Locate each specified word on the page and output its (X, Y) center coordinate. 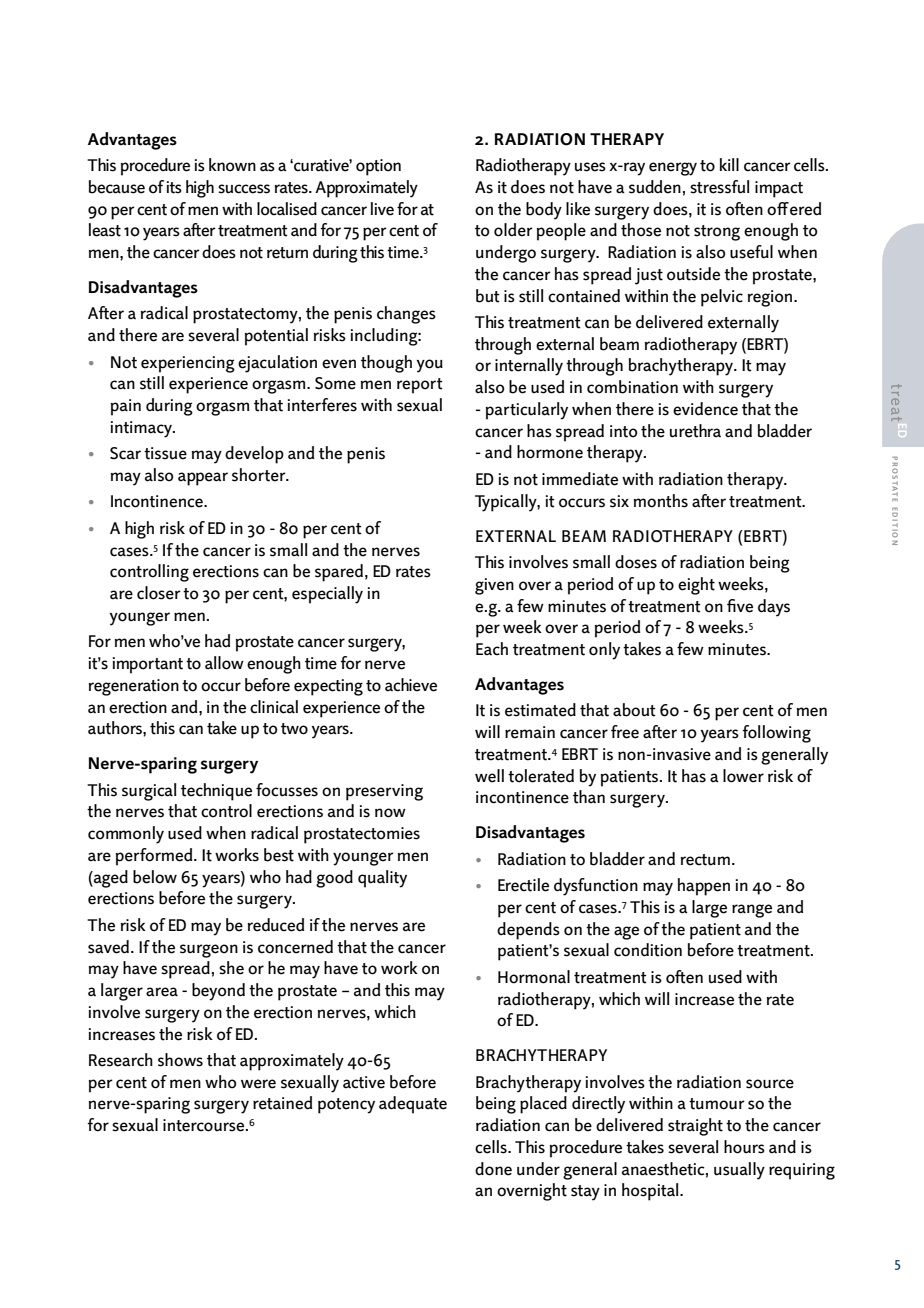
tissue (165, 453)
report (420, 386)
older (513, 230)
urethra (695, 431)
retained (282, 1103)
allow (224, 663)
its (174, 187)
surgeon (209, 951)
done (493, 1169)
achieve (411, 685)
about (634, 710)
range (752, 911)
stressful (719, 187)
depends (528, 931)
